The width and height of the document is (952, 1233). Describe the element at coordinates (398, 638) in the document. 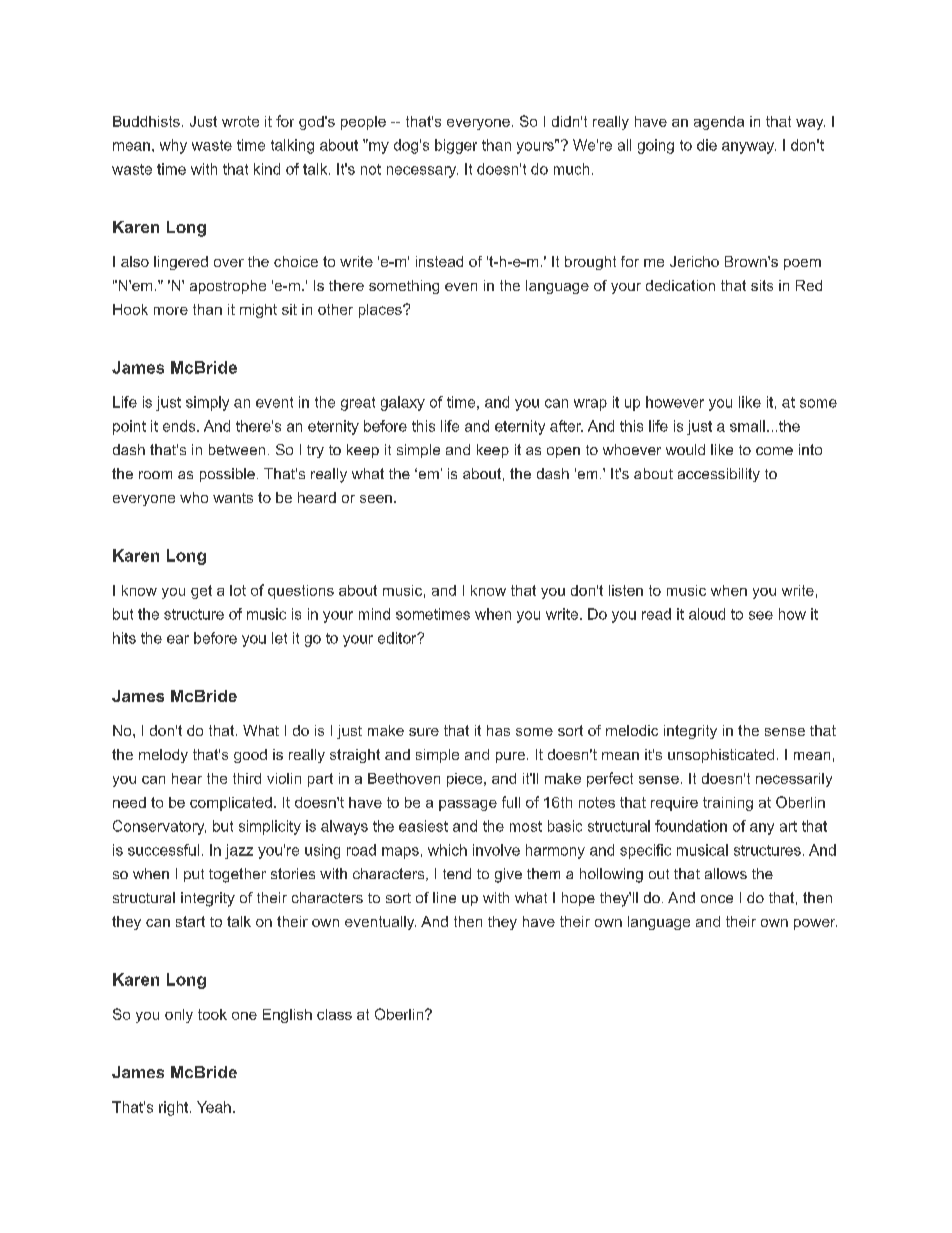

I see `editor` at that location.
